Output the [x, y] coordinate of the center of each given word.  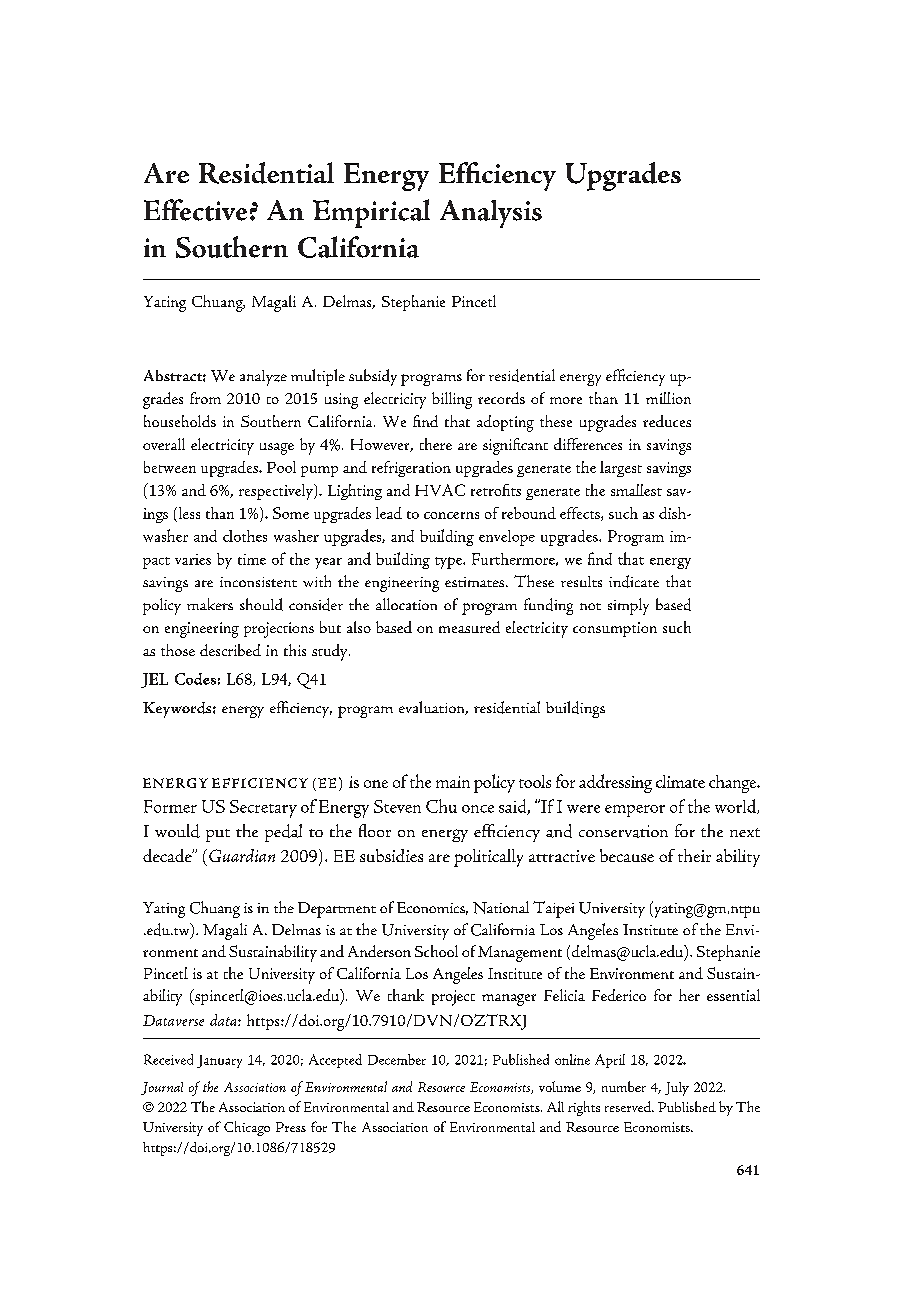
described [230, 650]
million [668, 398]
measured [469, 627]
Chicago [247, 1128]
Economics [432, 908]
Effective [195, 210]
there [436, 444]
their [694, 855]
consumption [615, 629]
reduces [667, 421]
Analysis [491, 214]
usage [277, 449]
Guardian [242, 855]
